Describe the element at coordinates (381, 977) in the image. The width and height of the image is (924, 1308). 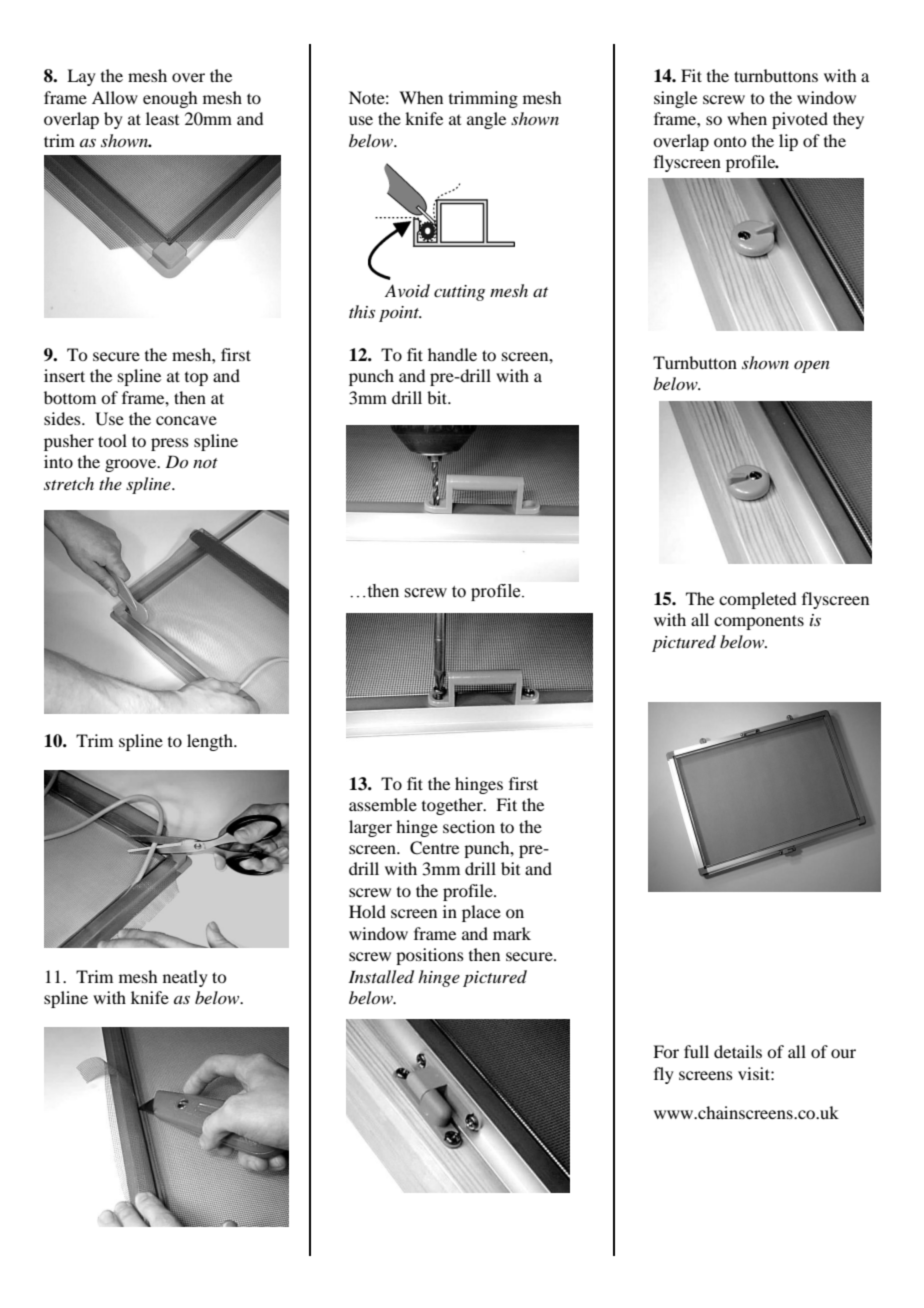
I see `Installed` at that location.
